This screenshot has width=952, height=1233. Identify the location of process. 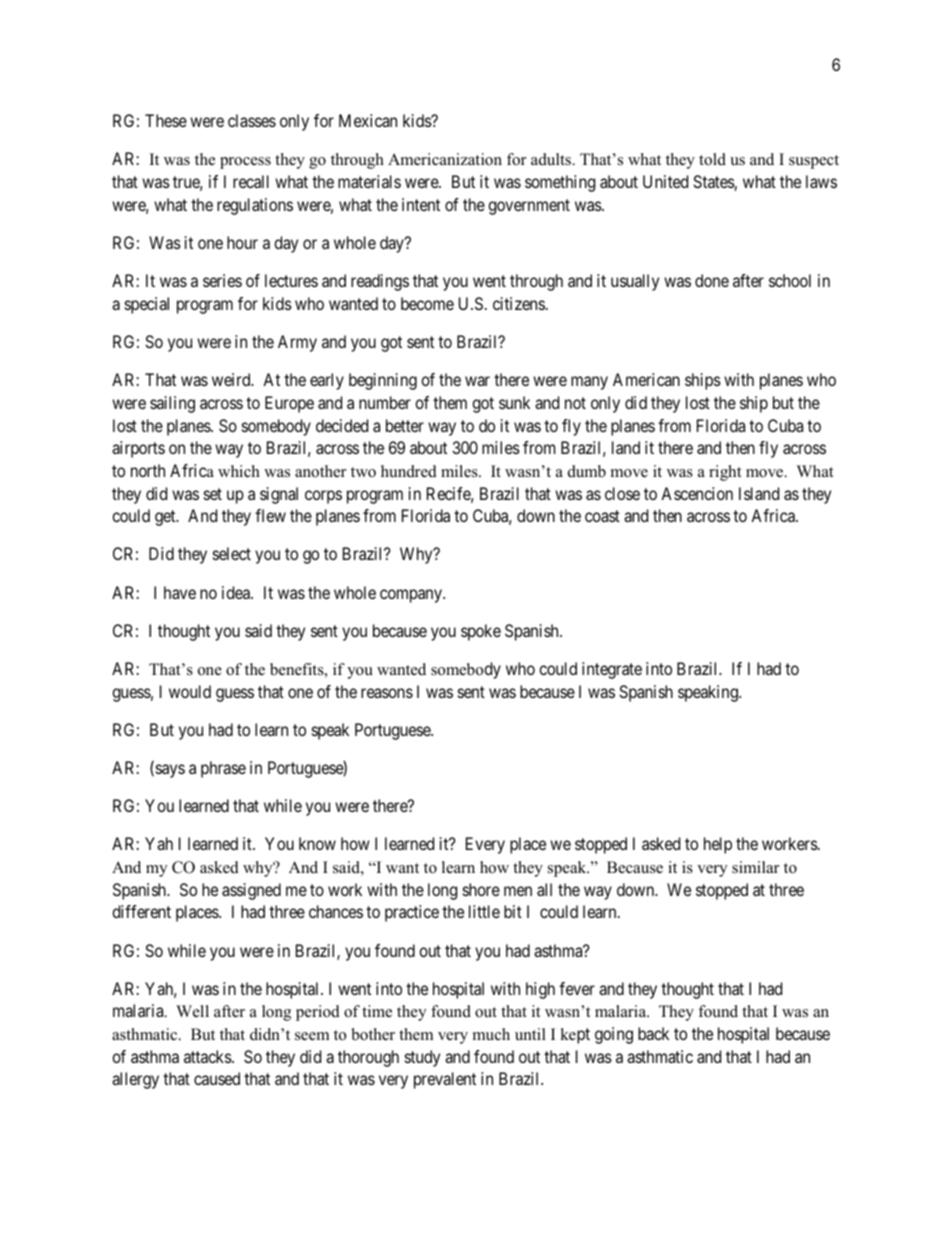
(245, 163).
